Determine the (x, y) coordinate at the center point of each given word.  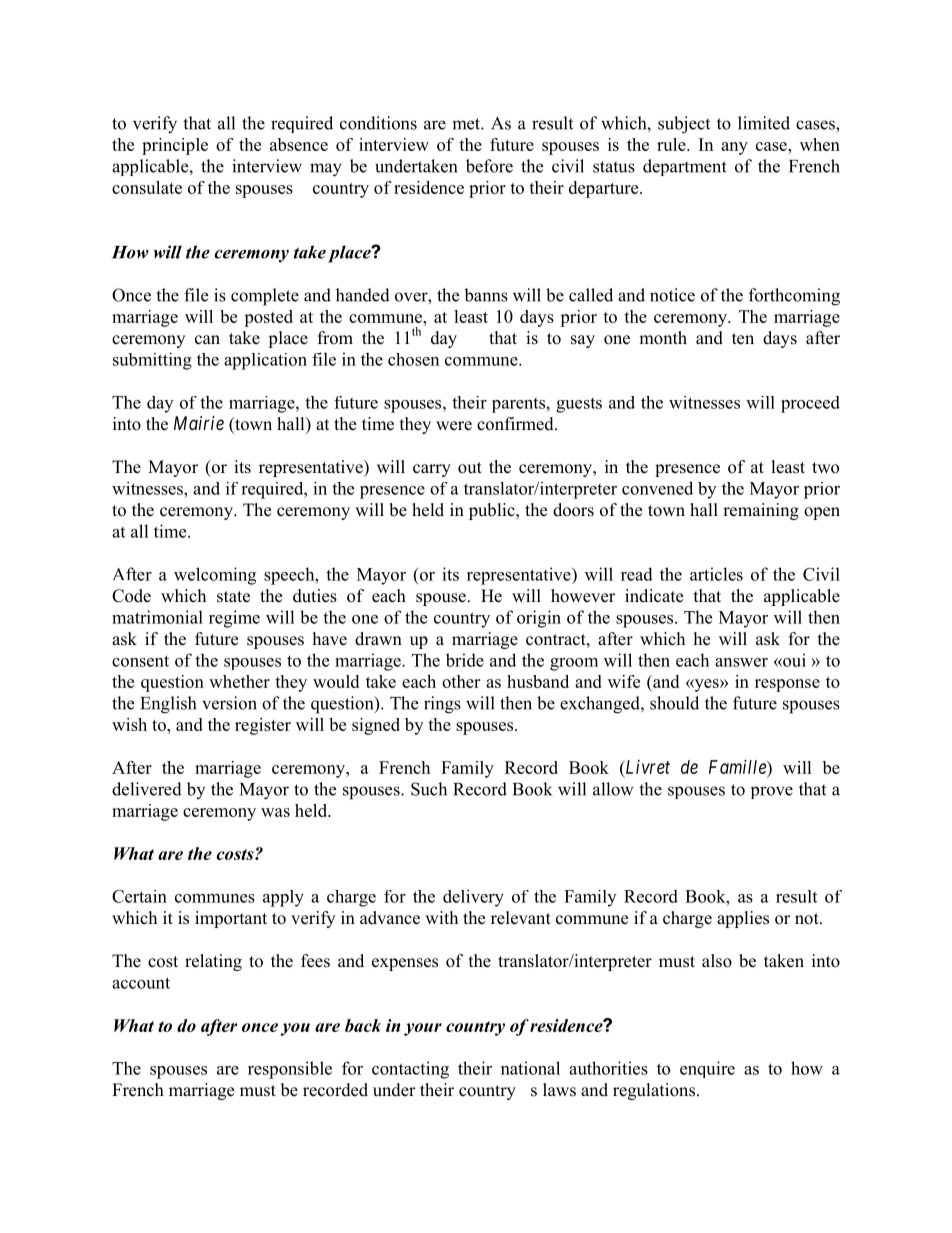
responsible (290, 1070)
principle (175, 146)
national (530, 1068)
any (734, 148)
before (489, 166)
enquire (707, 1069)
